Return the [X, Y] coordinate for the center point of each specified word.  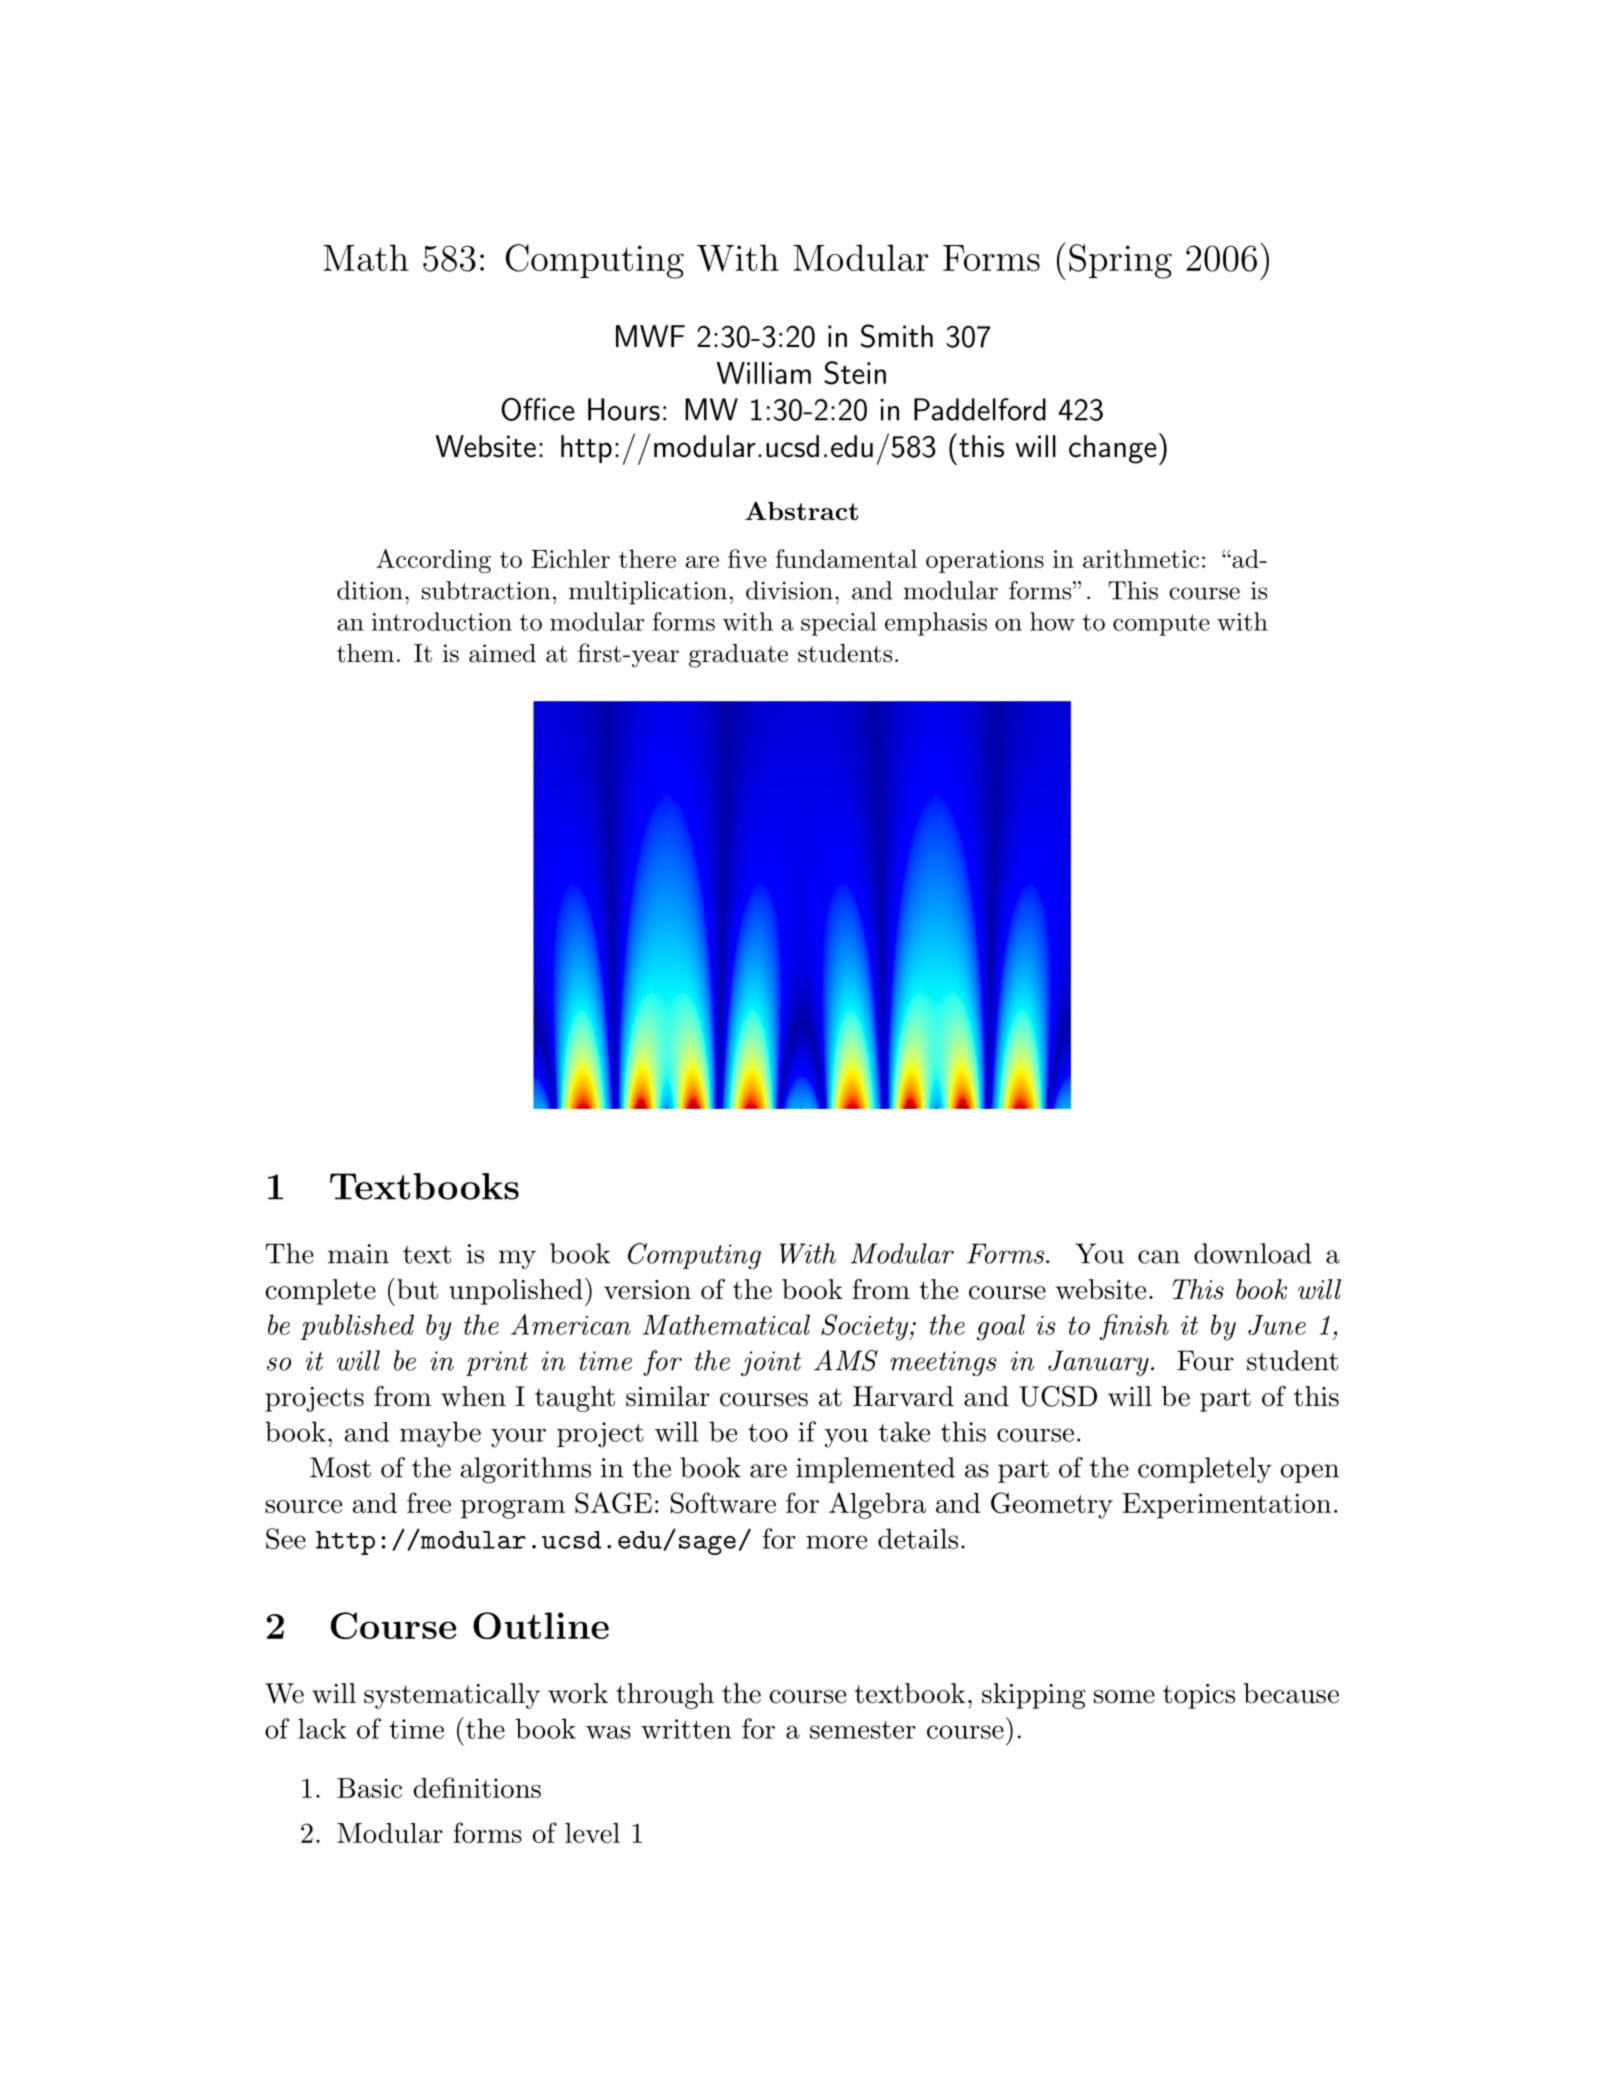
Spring [1120, 261]
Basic [369, 1788]
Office [538, 409]
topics [1199, 1696]
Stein [855, 373]
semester [863, 1730]
